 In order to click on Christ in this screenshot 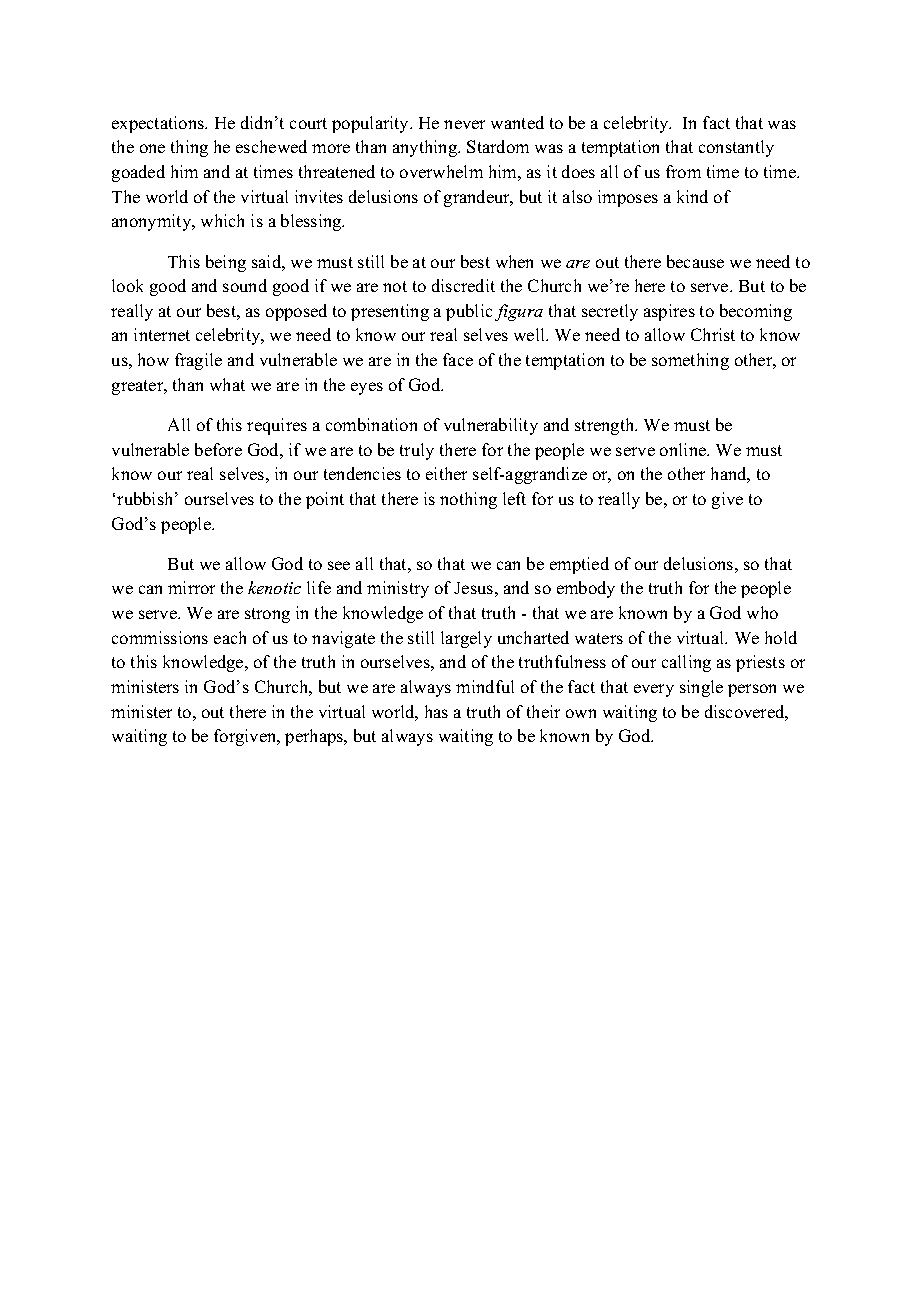, I will do `click(713, 334)`.
